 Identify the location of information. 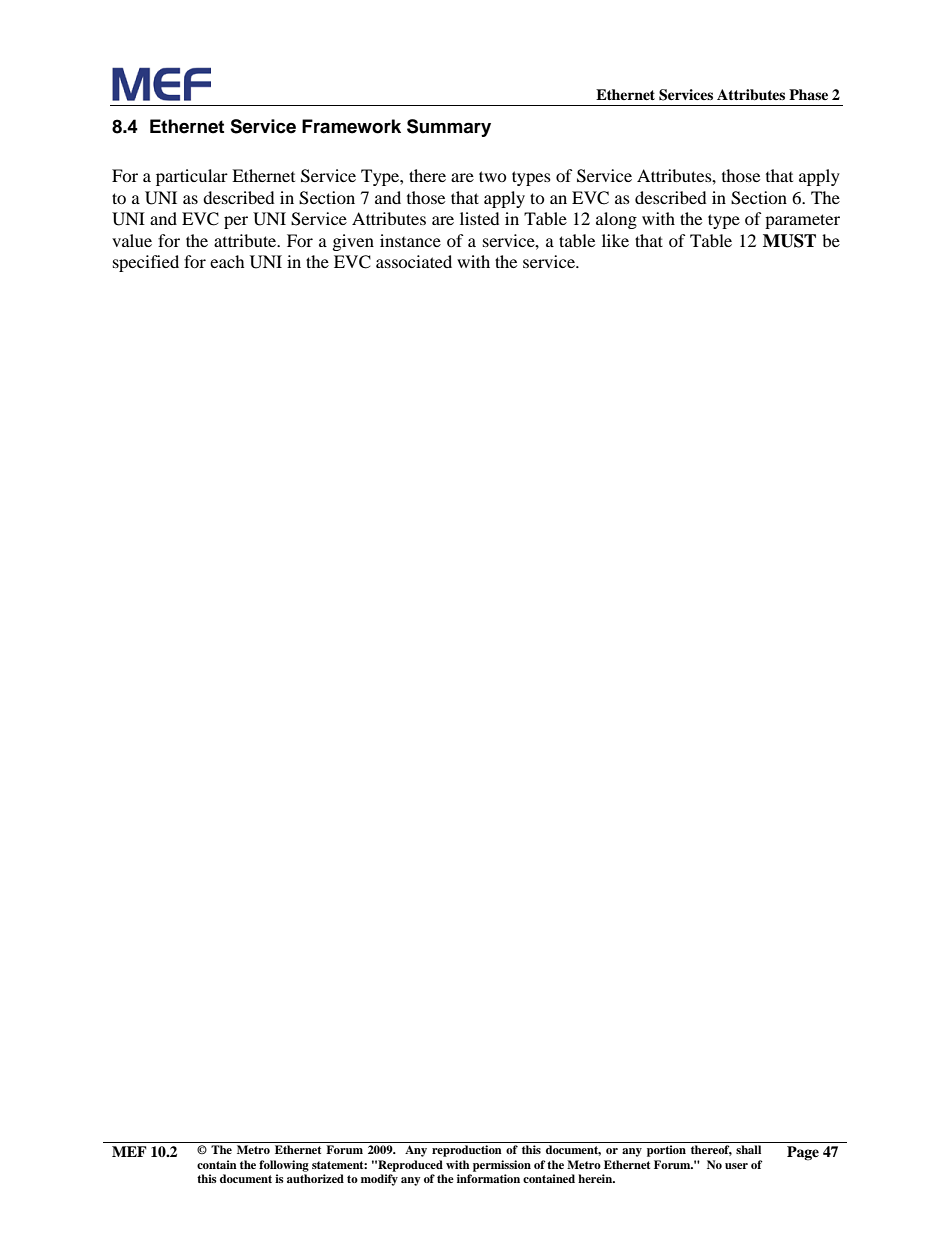
(488, 1178).
